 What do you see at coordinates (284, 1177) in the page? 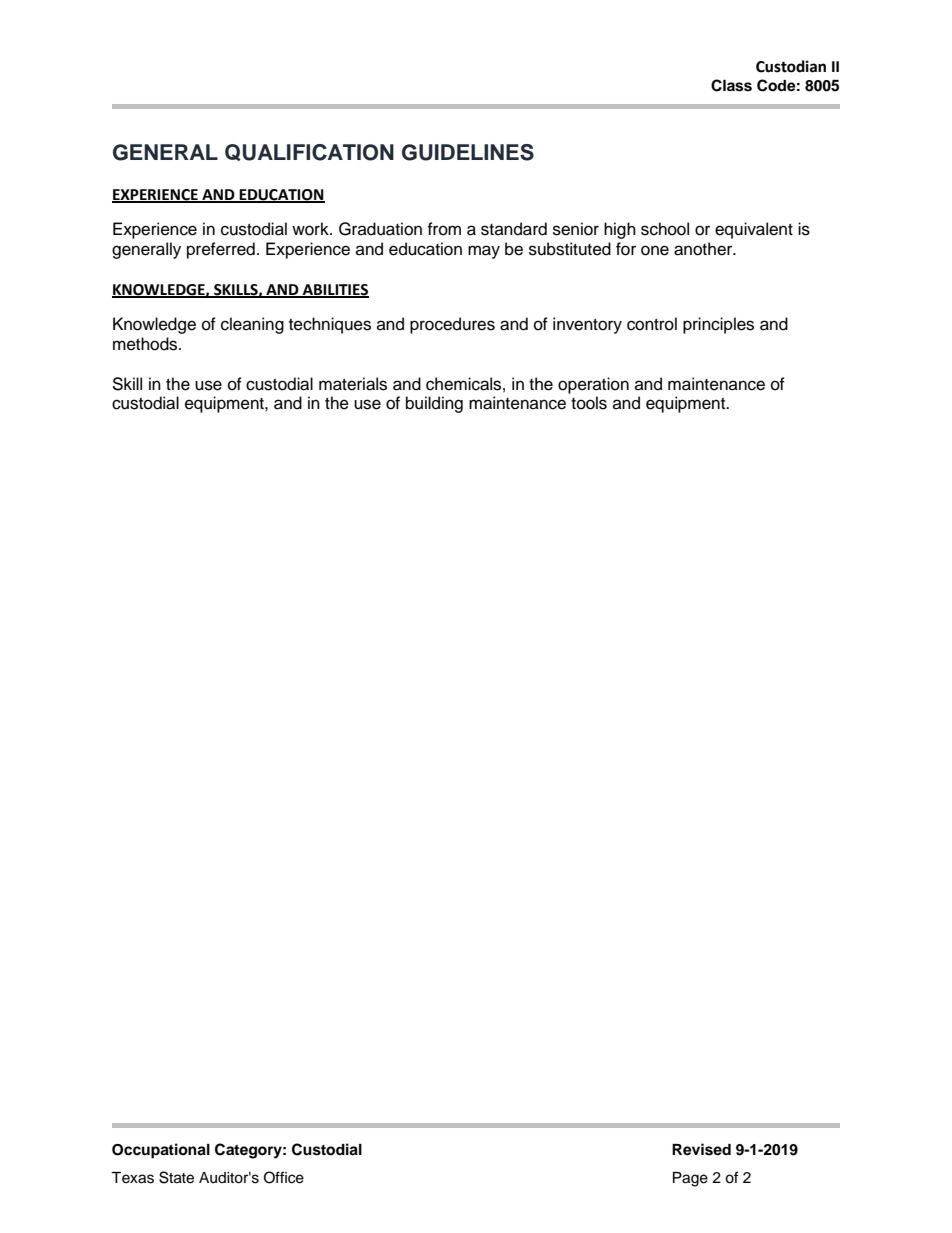
I see `Office` at bounding box center [284, 1177].
